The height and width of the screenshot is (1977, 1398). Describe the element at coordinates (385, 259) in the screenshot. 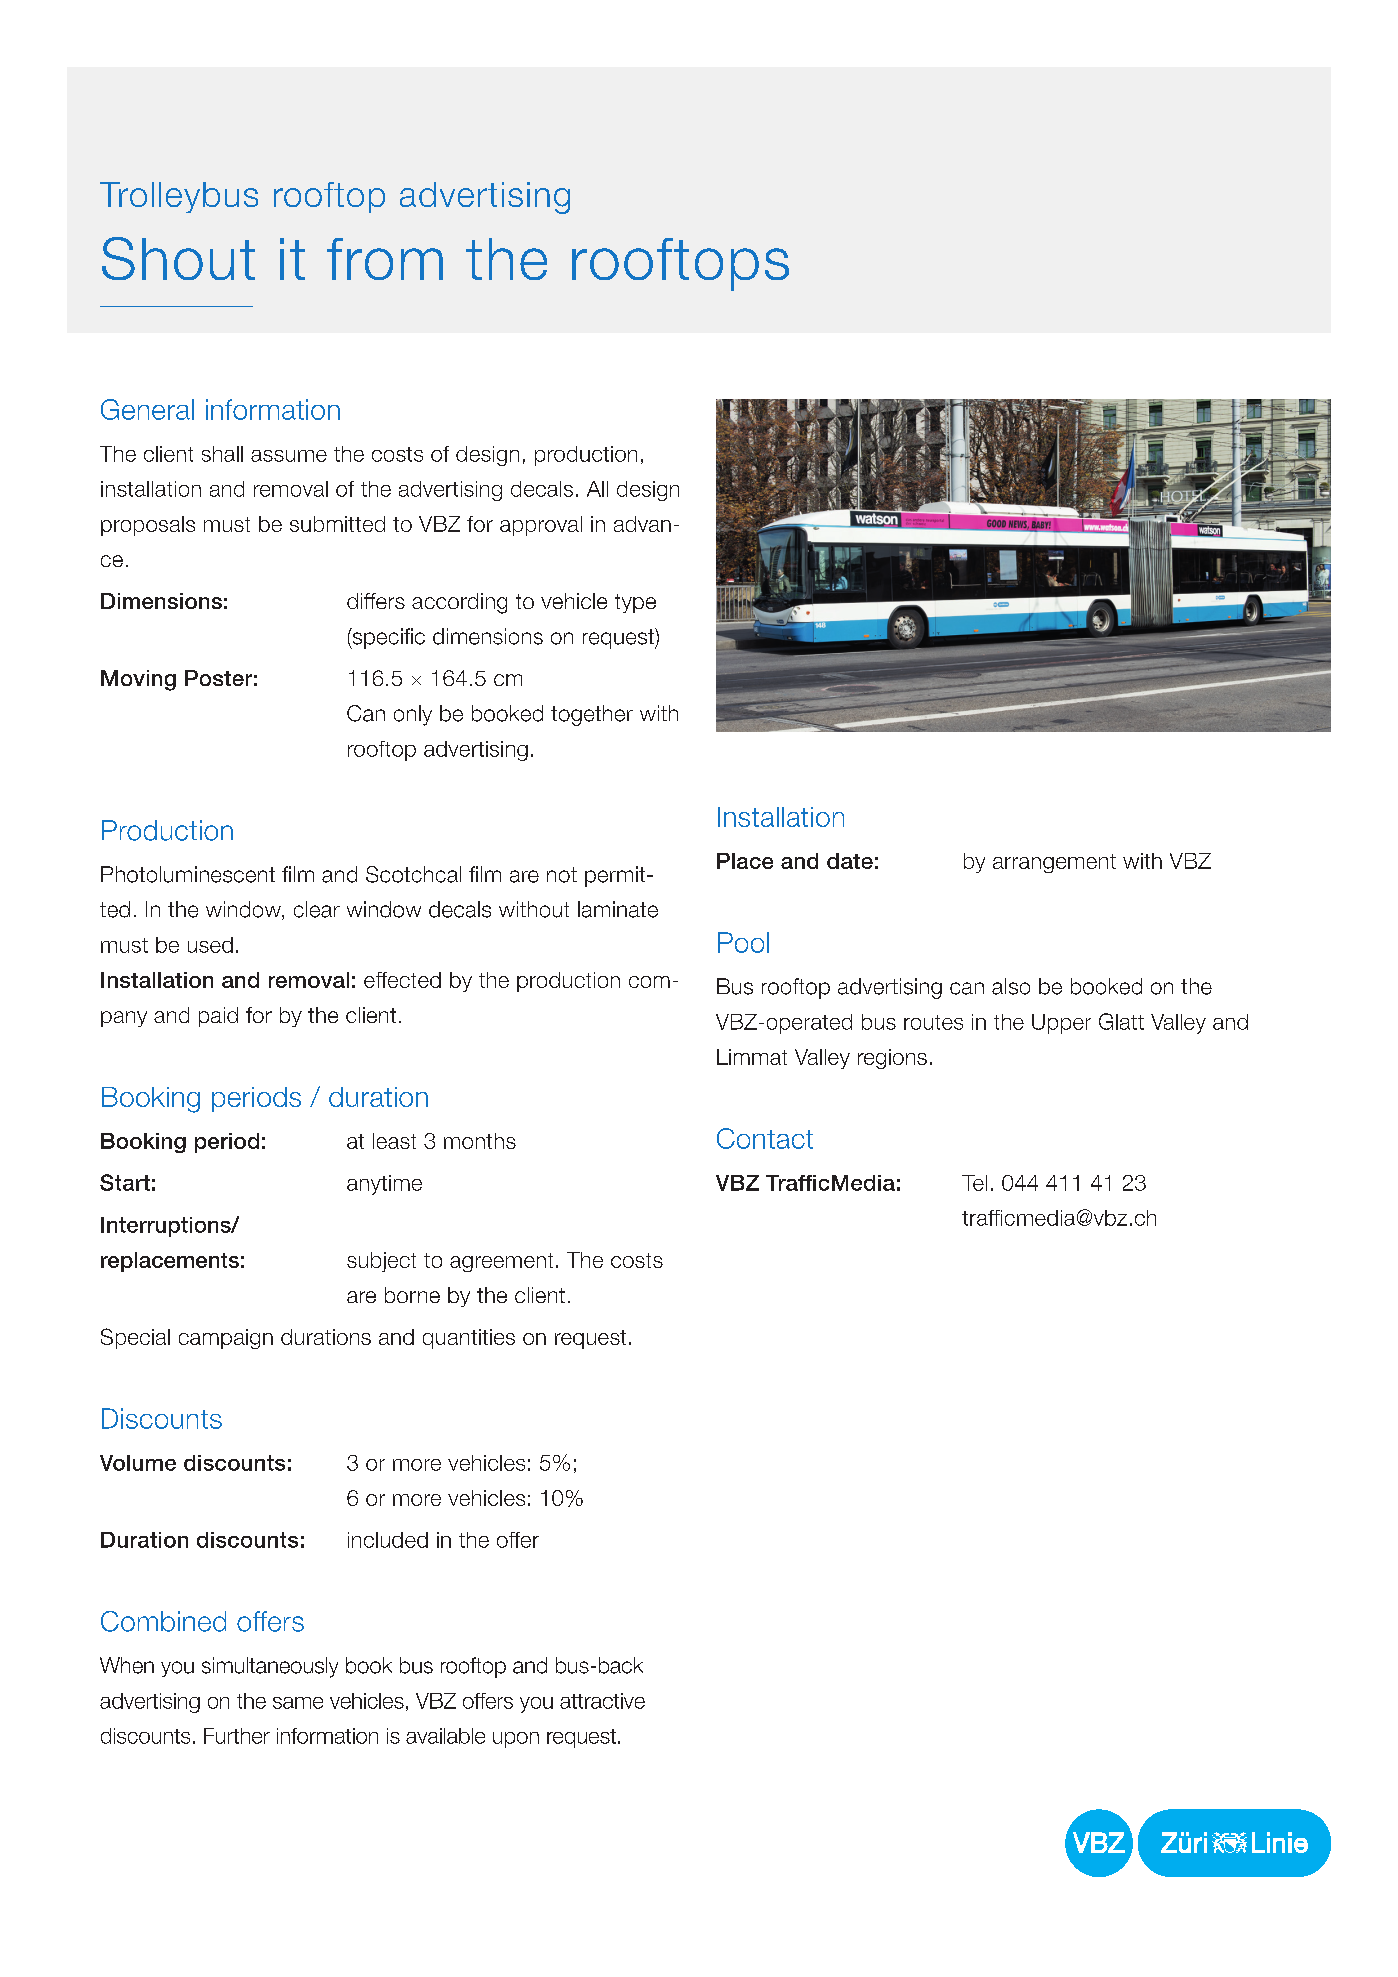

I see `from` at that location.
